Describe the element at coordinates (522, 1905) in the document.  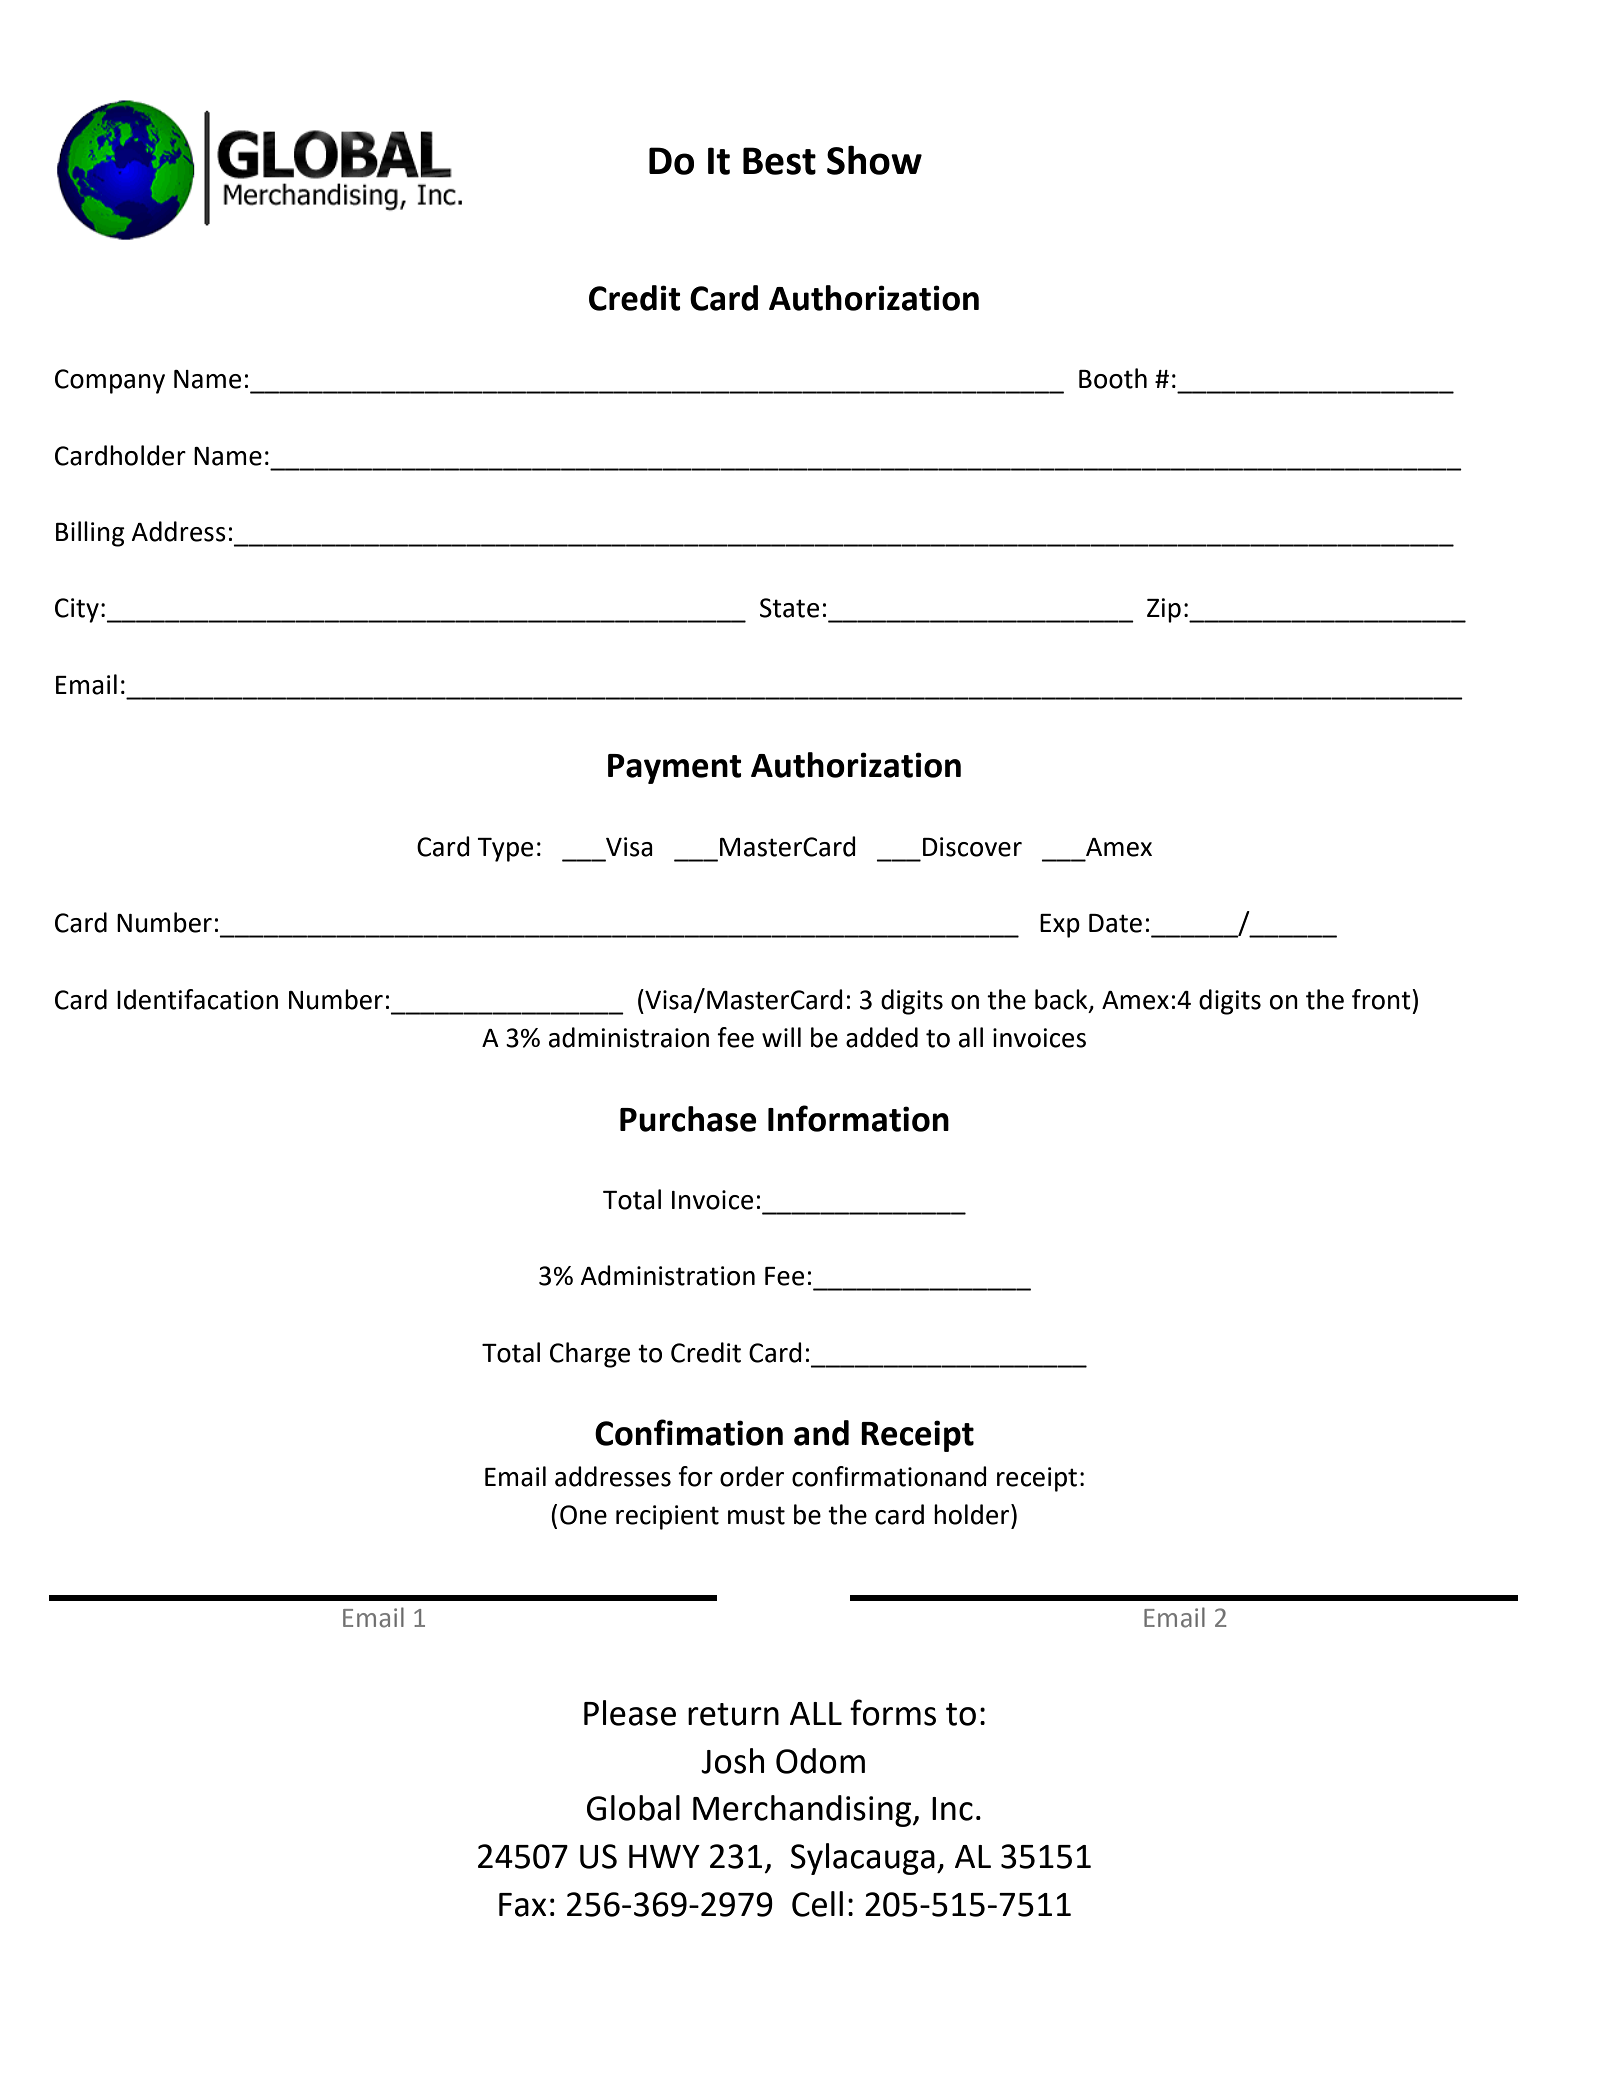
I see `Fax` at that location.
